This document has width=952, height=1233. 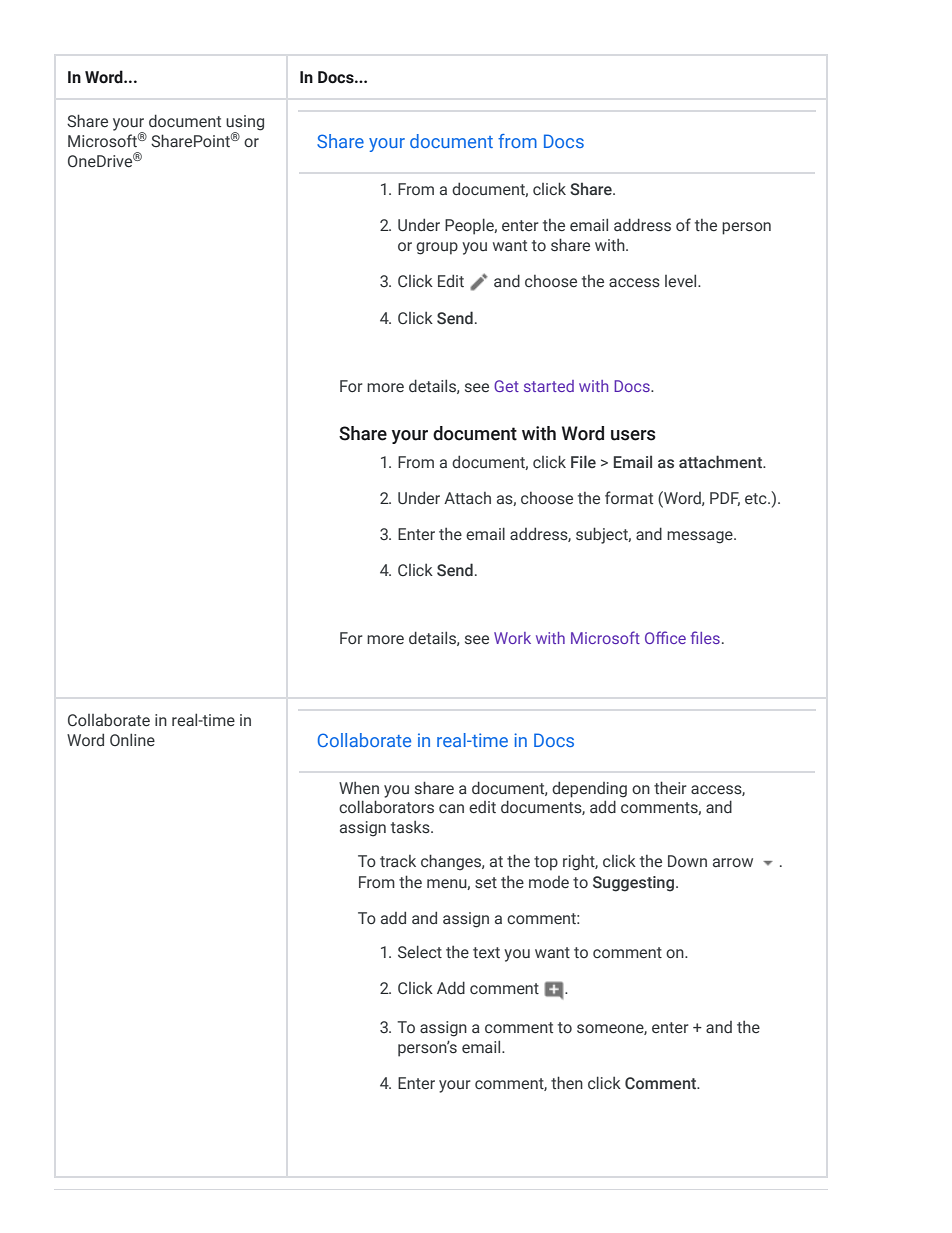 I want to click on Work, so click(x=512, y=638).
